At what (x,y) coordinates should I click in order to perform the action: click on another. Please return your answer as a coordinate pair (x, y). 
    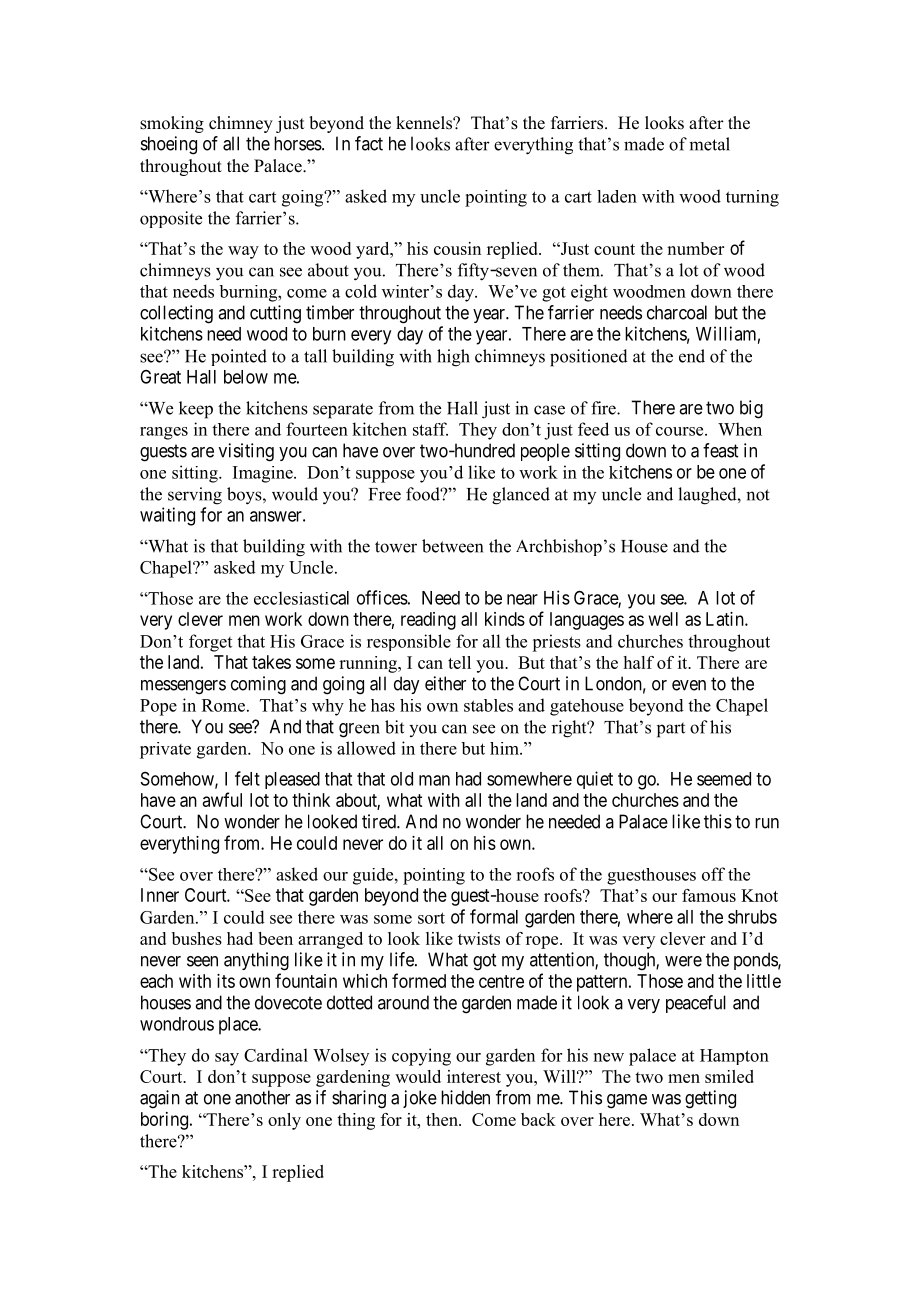
    Looking at the image, I should click on (262, 1097).
